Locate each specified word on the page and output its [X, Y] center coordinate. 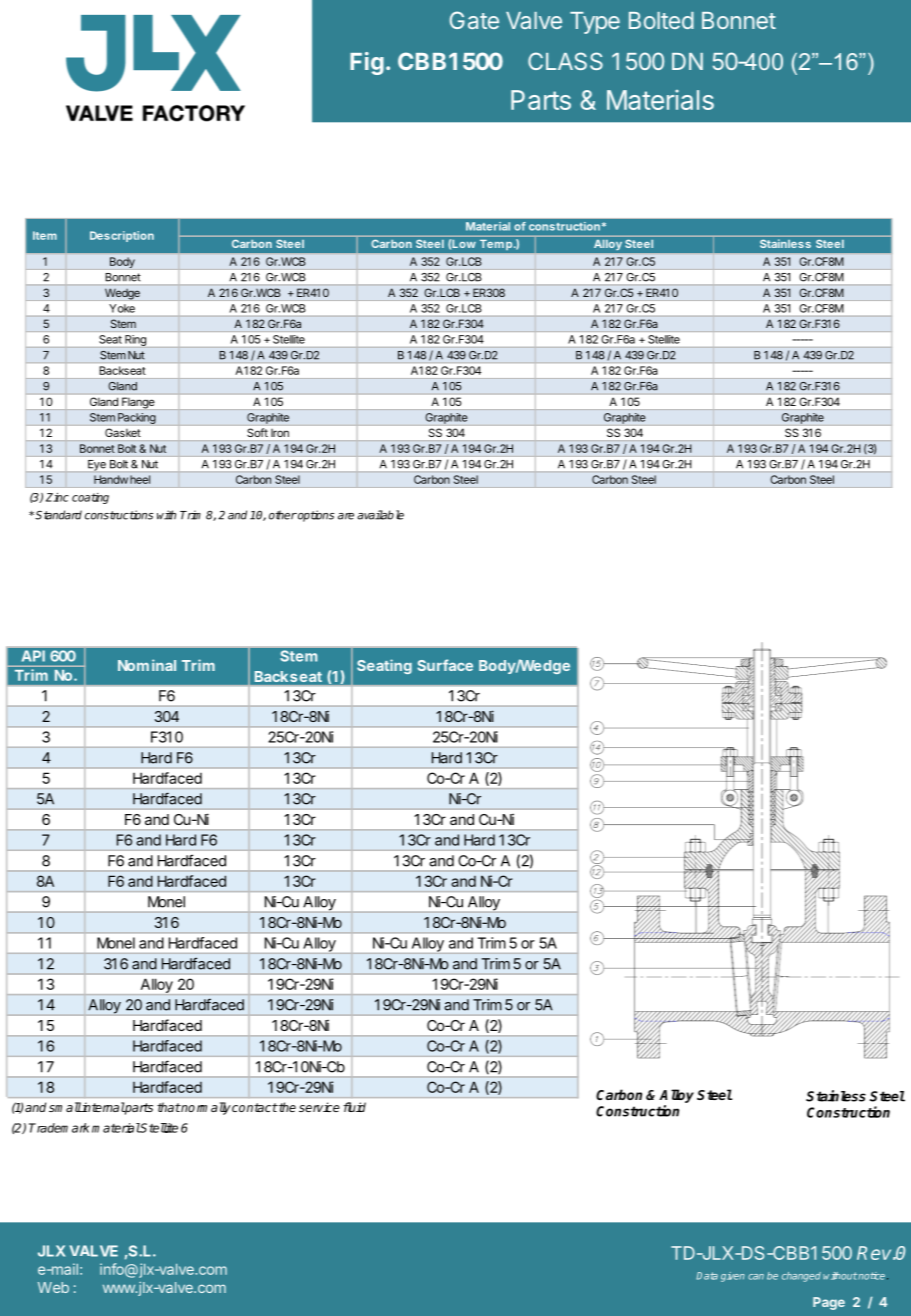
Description [122, 236]
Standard [58, 515]
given [733, 1277]
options [315, 516]
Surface [445, 665]
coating [90, 498]
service [319, 1107]
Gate [474, 20]
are [346, 516]
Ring [135, 340]
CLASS [565, 61]
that [169, 1107]
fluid [354, 1107]
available [380, 515]
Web [53, 1287]
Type [595, 23]
